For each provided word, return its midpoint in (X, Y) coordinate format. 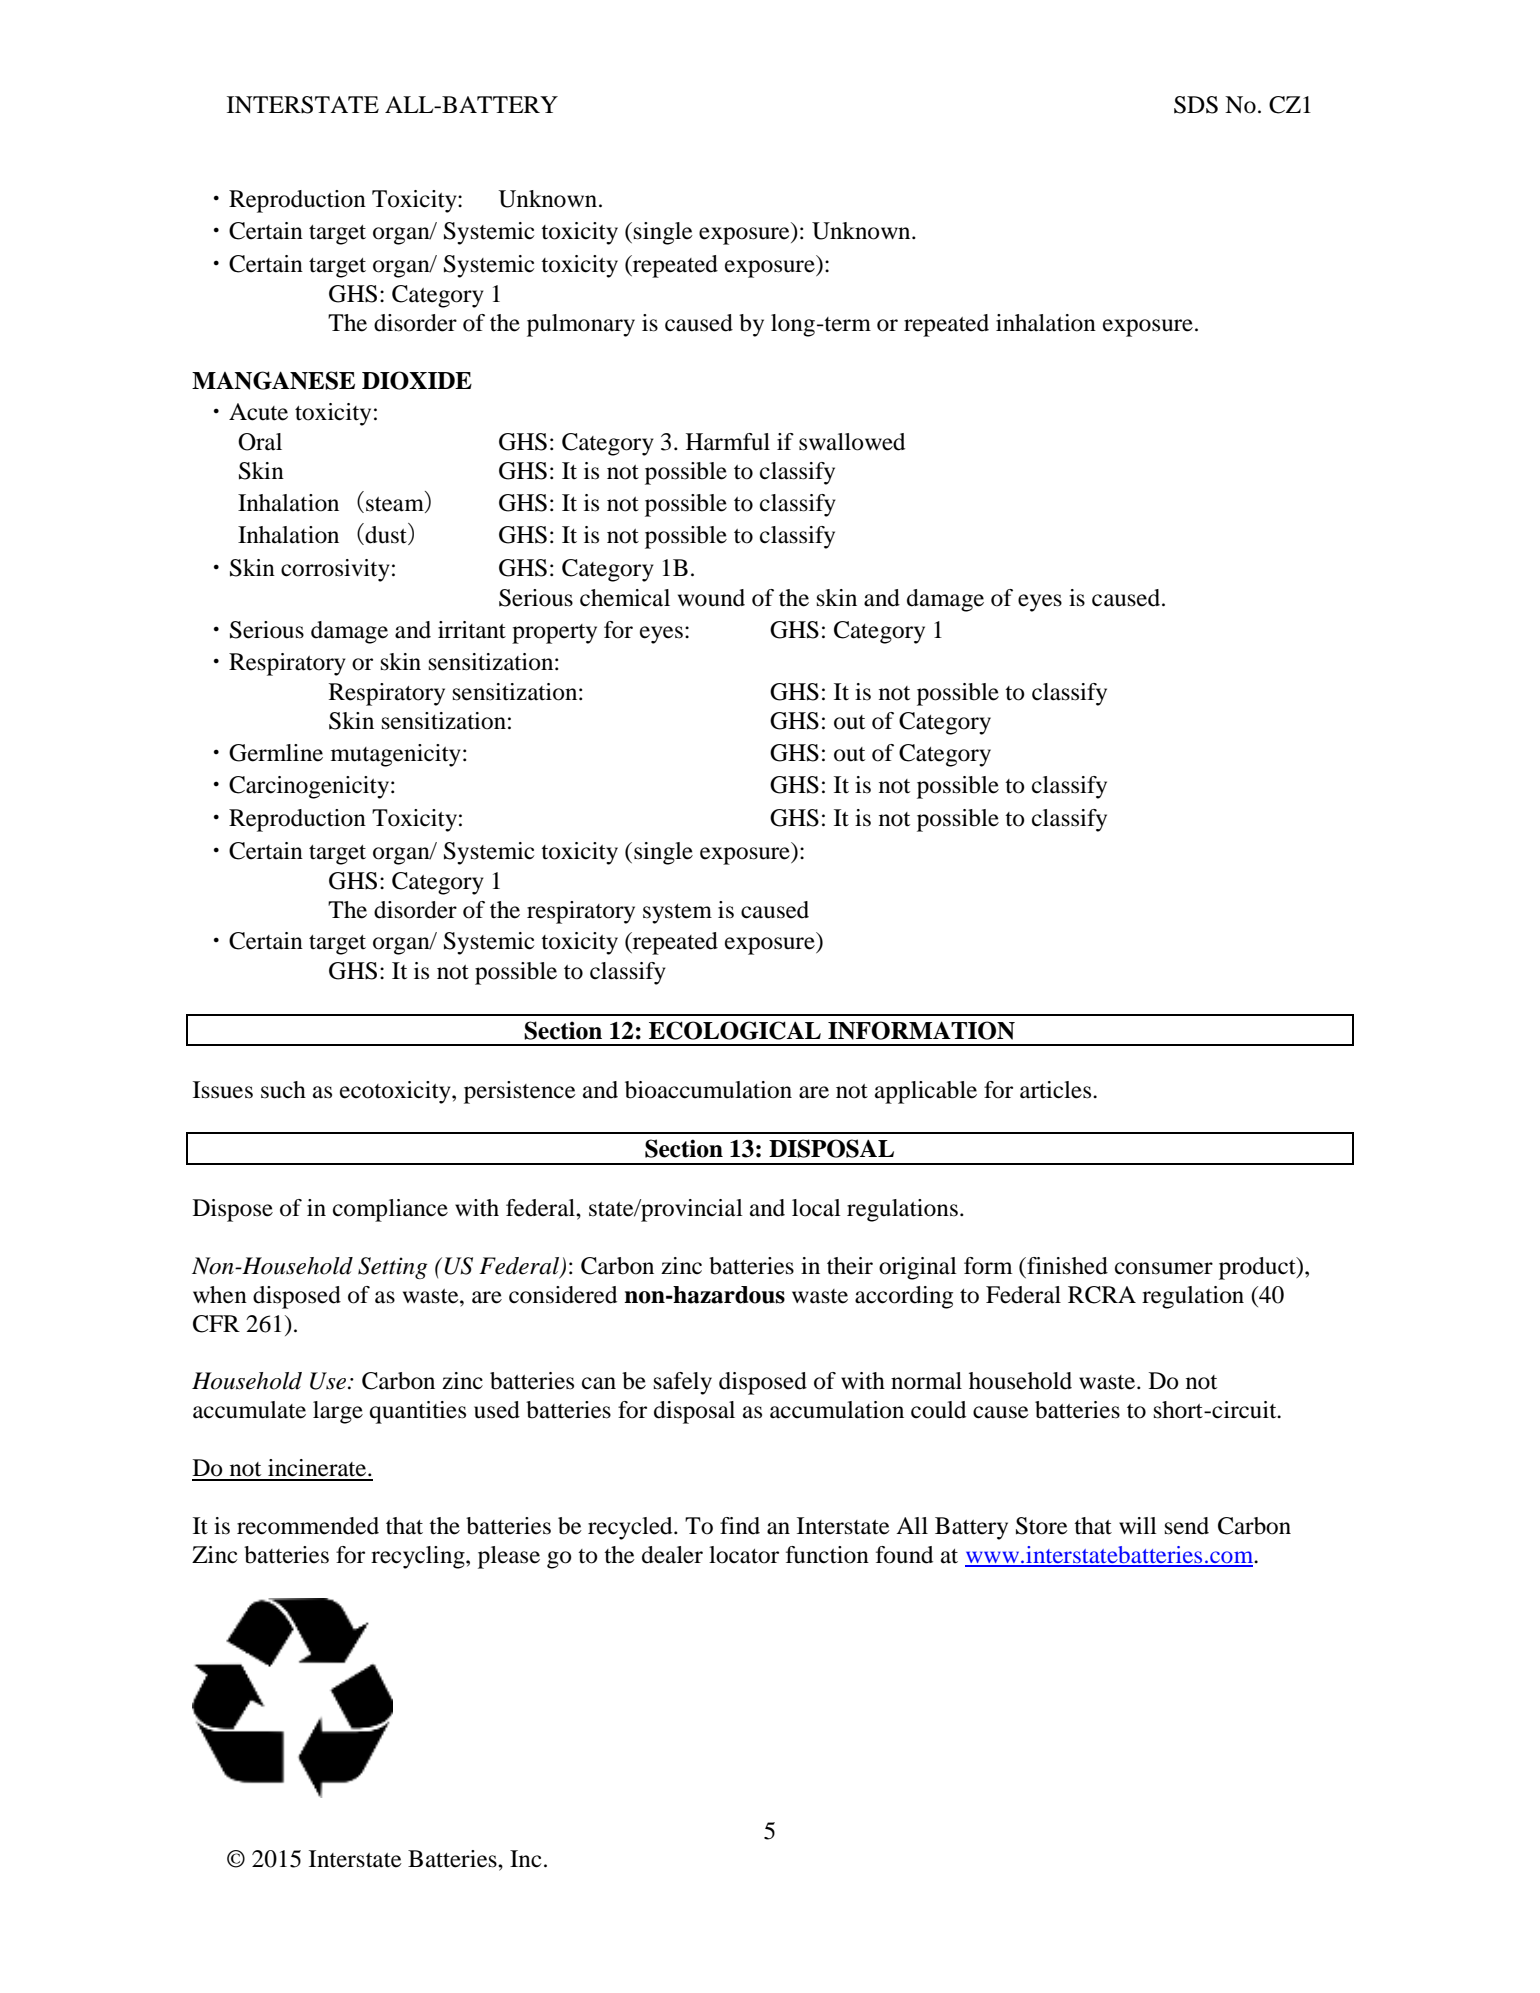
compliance (390, 1210)
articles (1057, 1090)
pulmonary (581, 325)
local (816, 1208)
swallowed (852, 442)
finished (1066, 1266)
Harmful (728, 442)
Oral (260, 442)
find (740, 1526)
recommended (308, 1526)
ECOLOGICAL (735, 1030)
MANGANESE (273, 380)
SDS (1196, 105)
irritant (472, 630)
